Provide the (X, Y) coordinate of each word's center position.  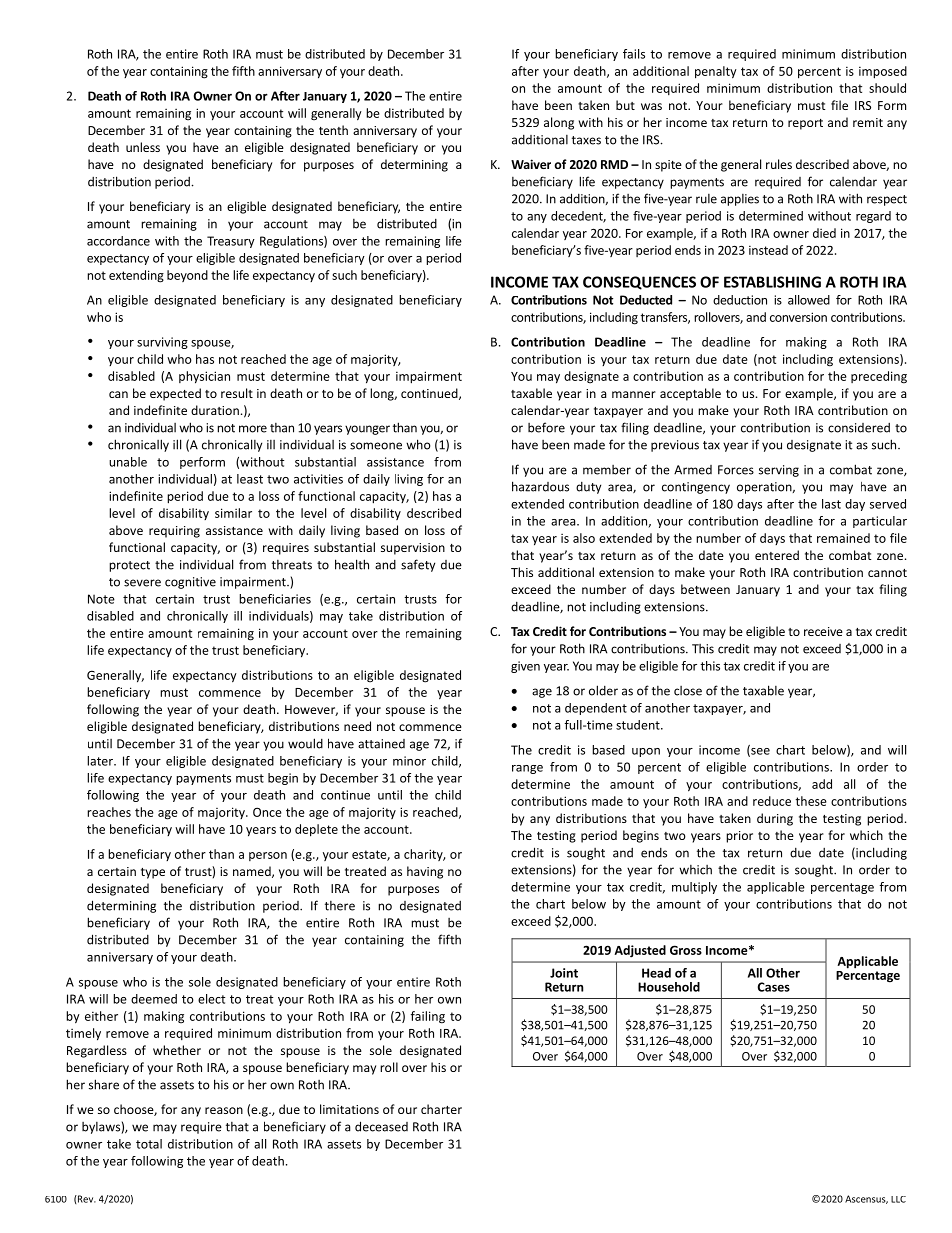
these (811, 801)
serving (779, 471)
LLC (898, 1199)
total (149, 1144)
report (805, 124)
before (546, 427)
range (527, 769)
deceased (381, 1126)
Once (267, 812)
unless (143, 147)
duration (215, 410)
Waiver (531, 164)
